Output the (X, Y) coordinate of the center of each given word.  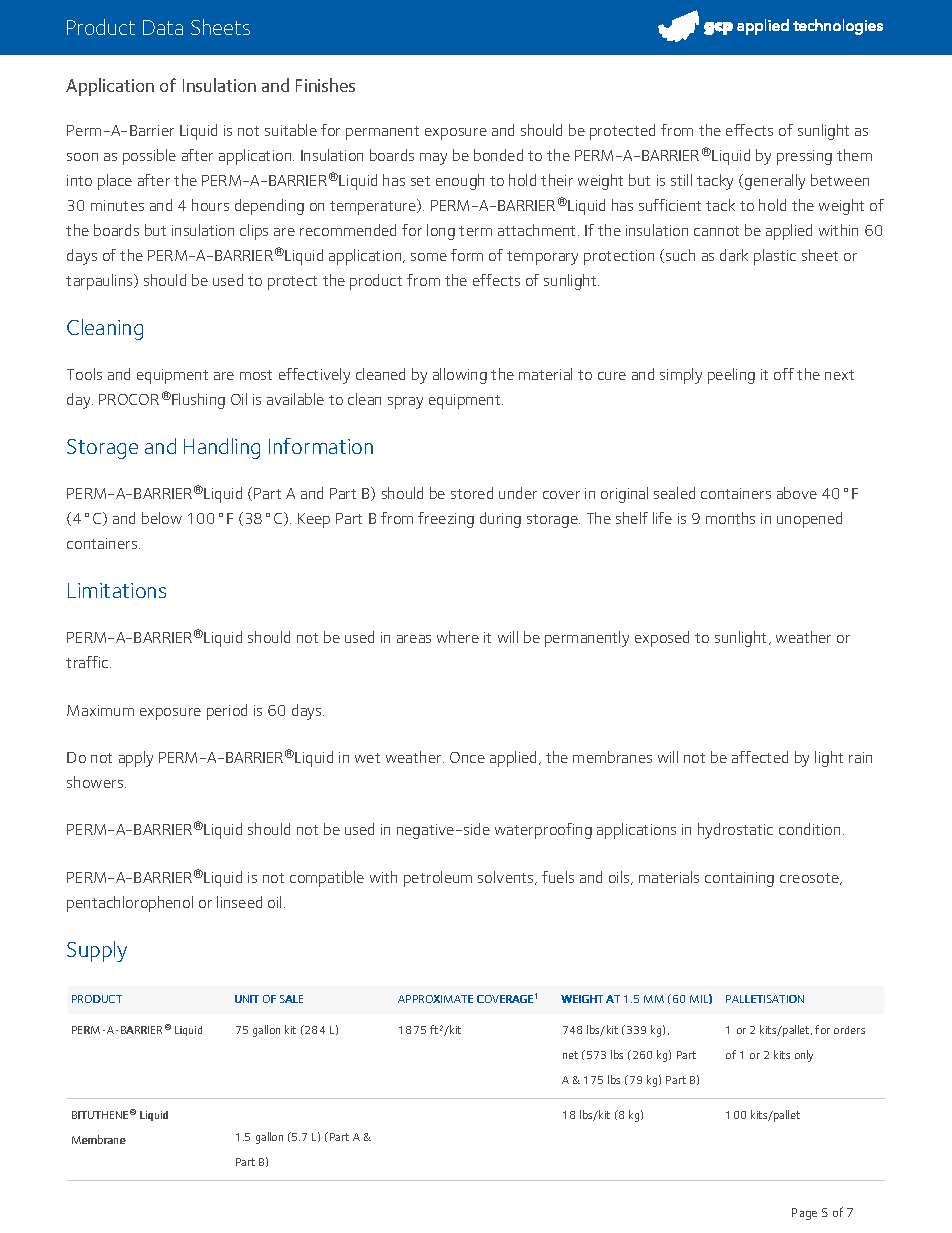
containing (739, 879)
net (570, 1055)
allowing (460, 376)
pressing (804, 157)
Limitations (117, 590)
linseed (239, 902)
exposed (662, 639)
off (784, 374)
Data (163, 27)
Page (804, 1214)
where (458, 637)
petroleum (438, 879)
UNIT (247, 999)
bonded (498, 155)
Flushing (197, 401)
